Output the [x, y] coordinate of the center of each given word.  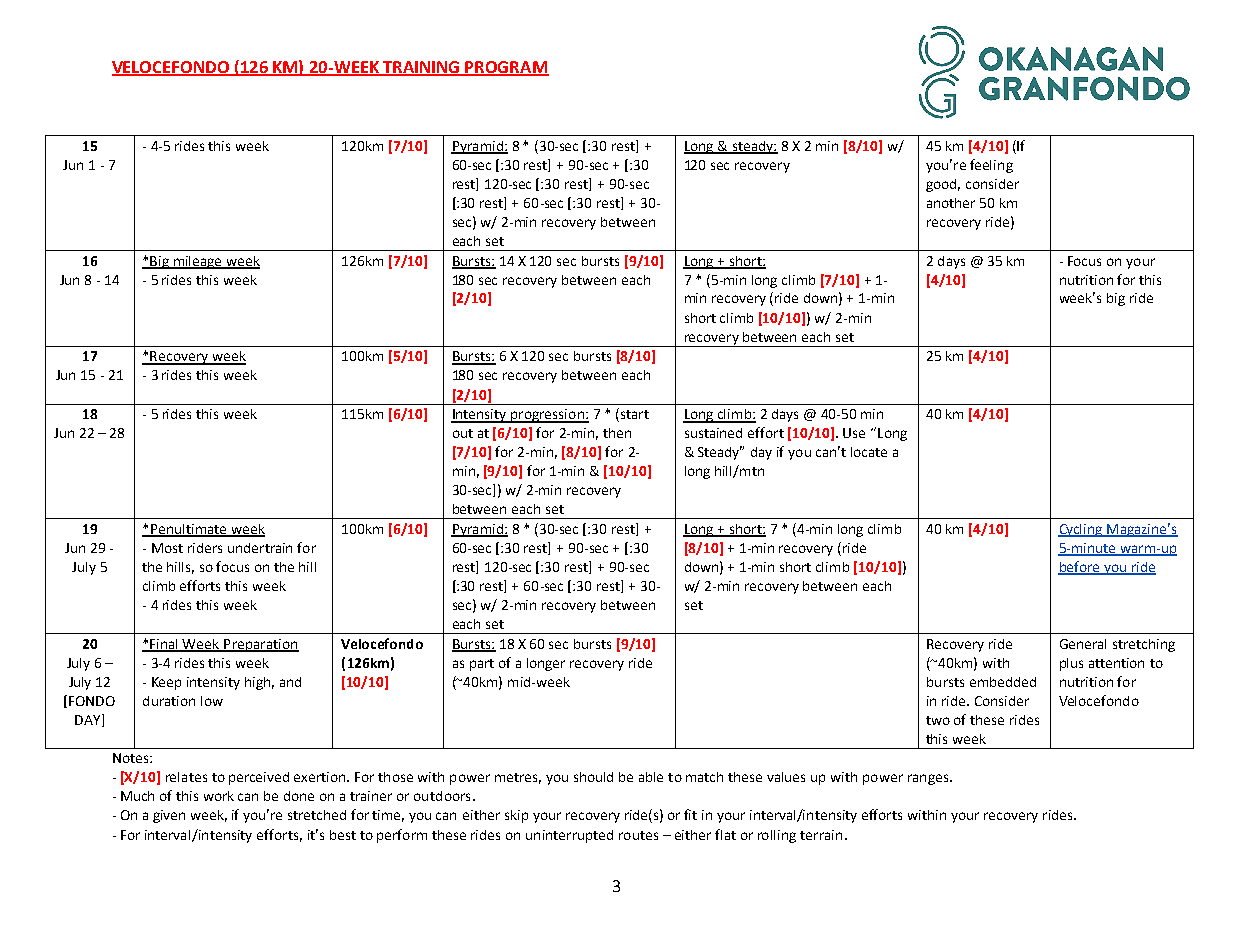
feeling [991, 166]
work [219, 796]
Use [854, 433]
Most [167, 548]
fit [690, 814]
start [633, 415]
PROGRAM [506, 68]
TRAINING [421, 68]
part [482, 665]
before [1080, 567]
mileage [198, 262]
